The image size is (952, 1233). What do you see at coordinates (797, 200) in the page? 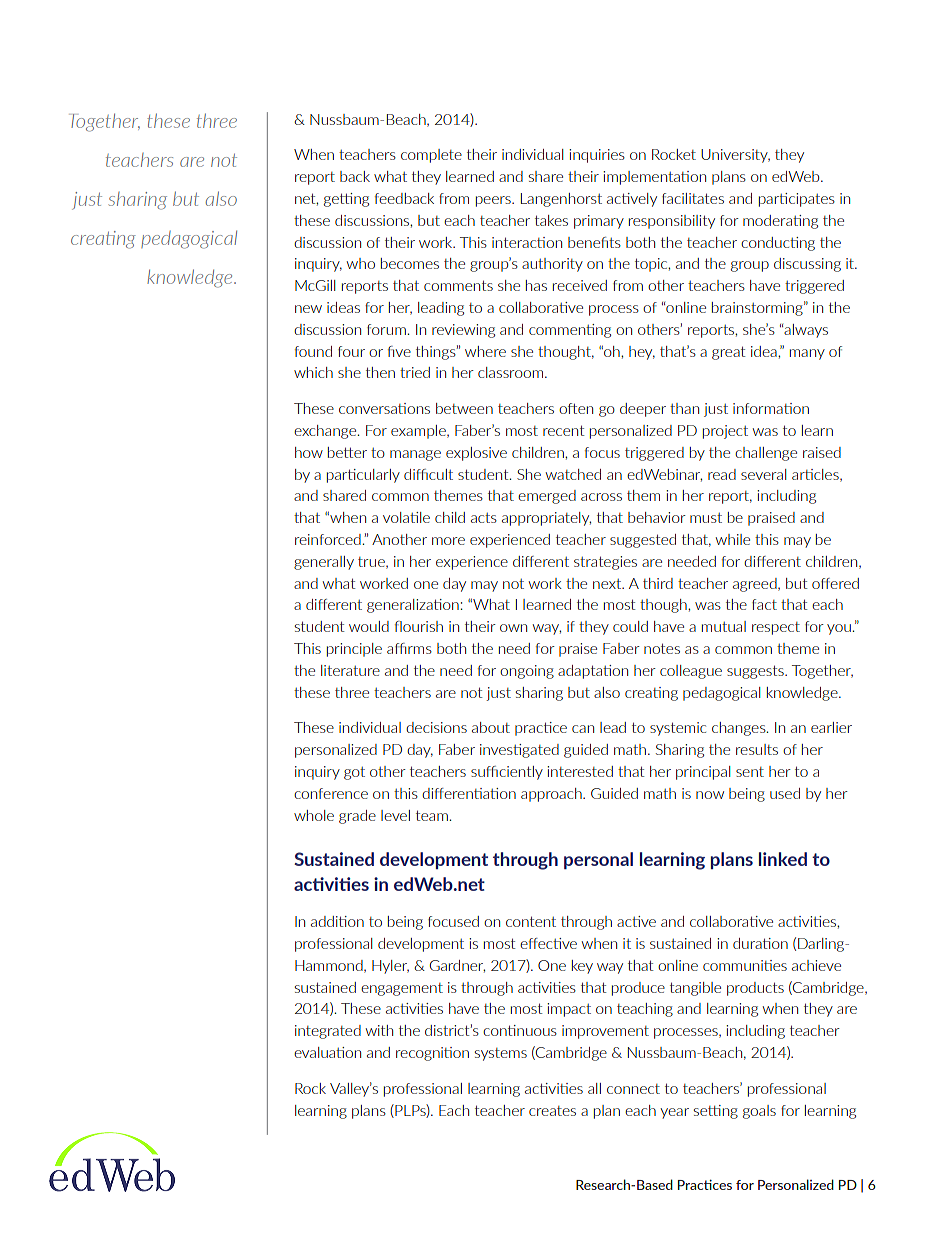
I see `participates` at bounding box center [797, 200].
